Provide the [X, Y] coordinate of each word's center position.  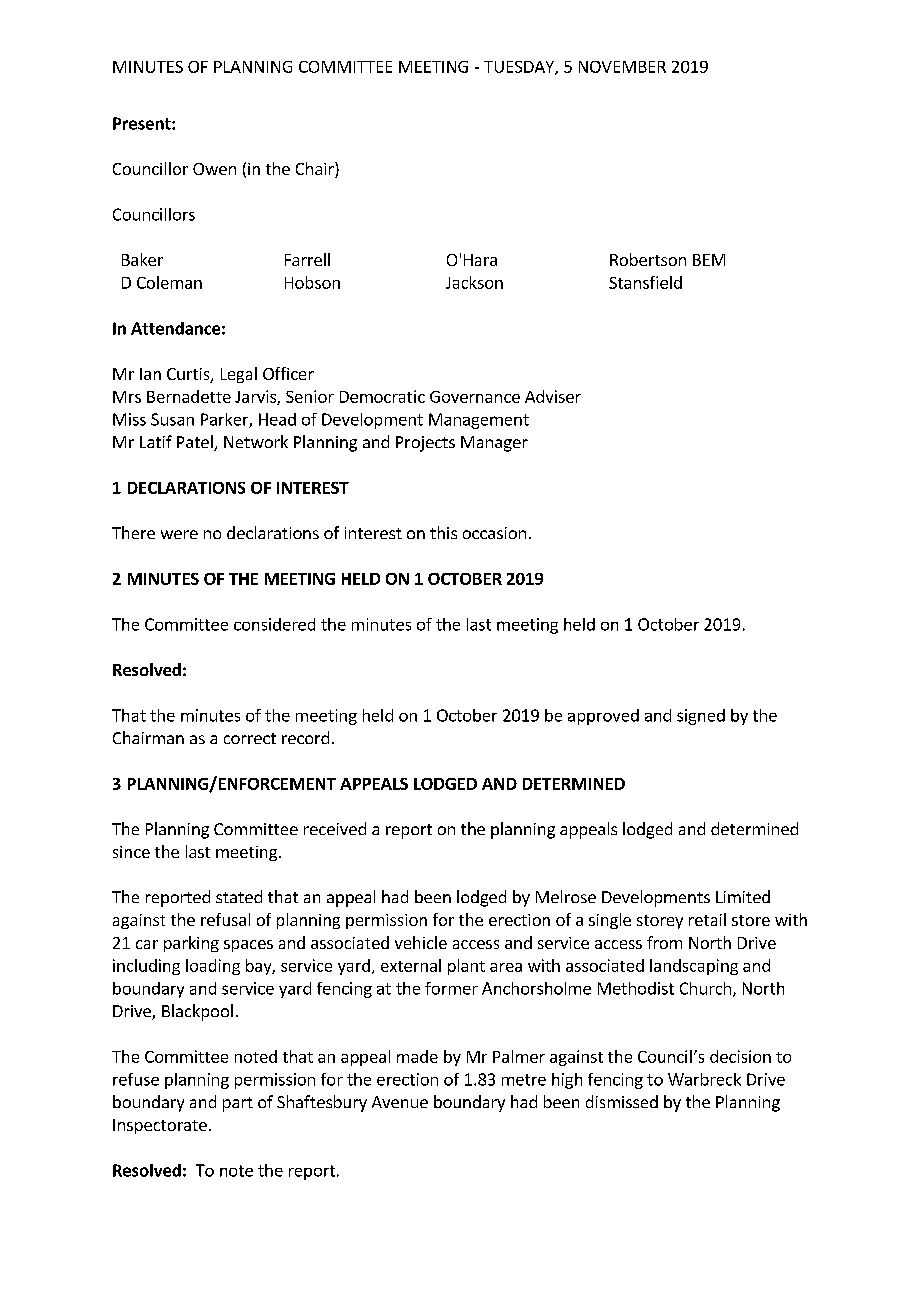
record [305, 737]
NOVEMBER [622, 67]
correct [250, 738]
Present [143, 123]
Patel [196, 443]
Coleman [169, 282]
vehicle [421, 942]
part [238, 1104]
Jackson [474, 282]
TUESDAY [520, 68]
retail [707, 919]
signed [701, 717]
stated [239, 896]
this [443, 532]
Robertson [648, 259]
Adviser [553, 396]
